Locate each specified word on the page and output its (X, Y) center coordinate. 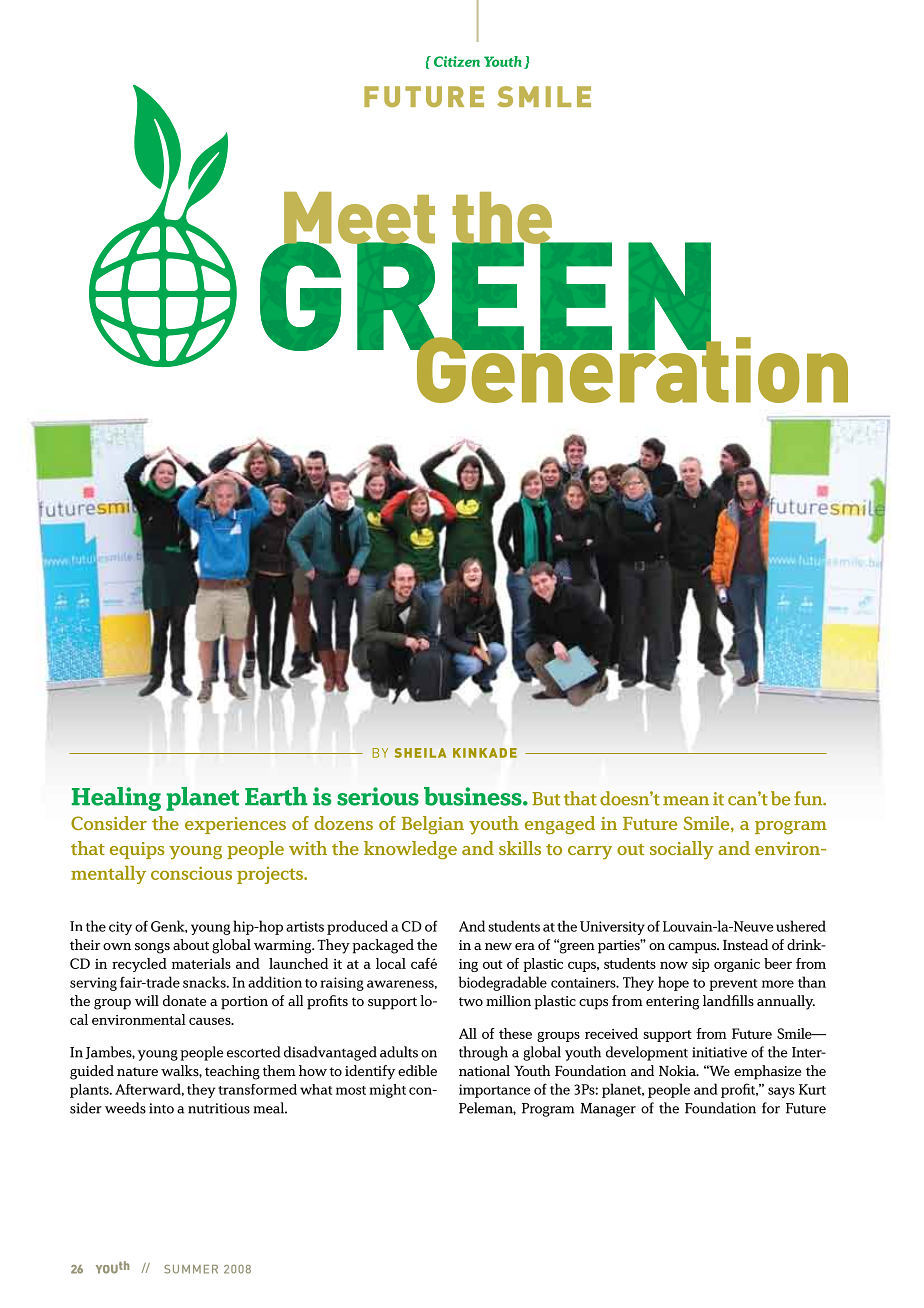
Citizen (457, 61)
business (474, 796)
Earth (276, 796)
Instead (745, 944)
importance (495, 1091)
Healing (116, 799)
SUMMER (191, 1269)
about (191, 944)
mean (686, 801)
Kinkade (485, 753)
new (498, 946)
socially (682, 850)
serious (378, 796)
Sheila (421, 753)
